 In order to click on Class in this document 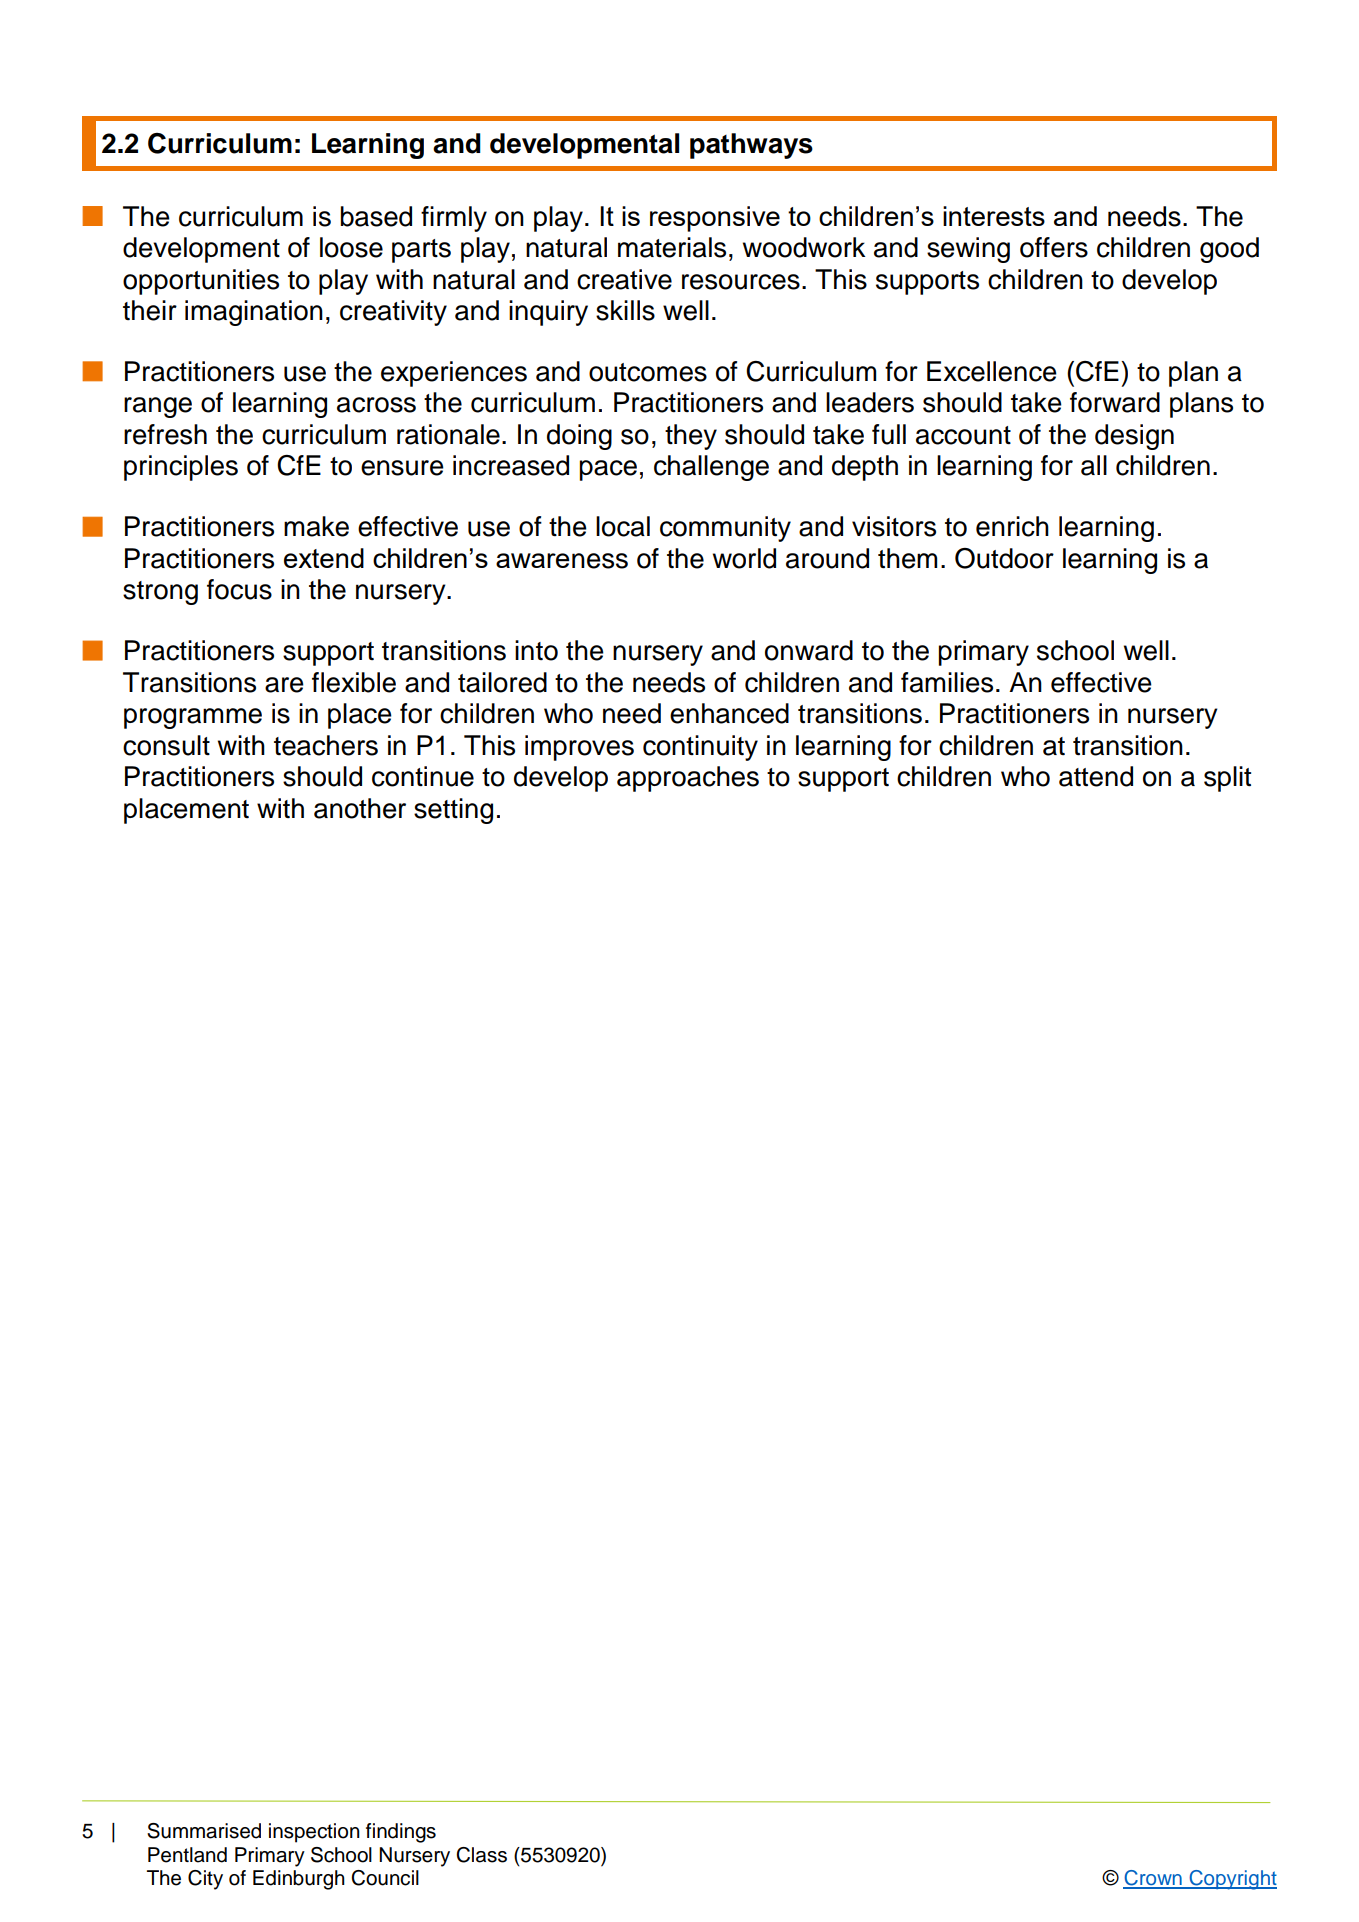, I will do `click(481, 1855)`.
